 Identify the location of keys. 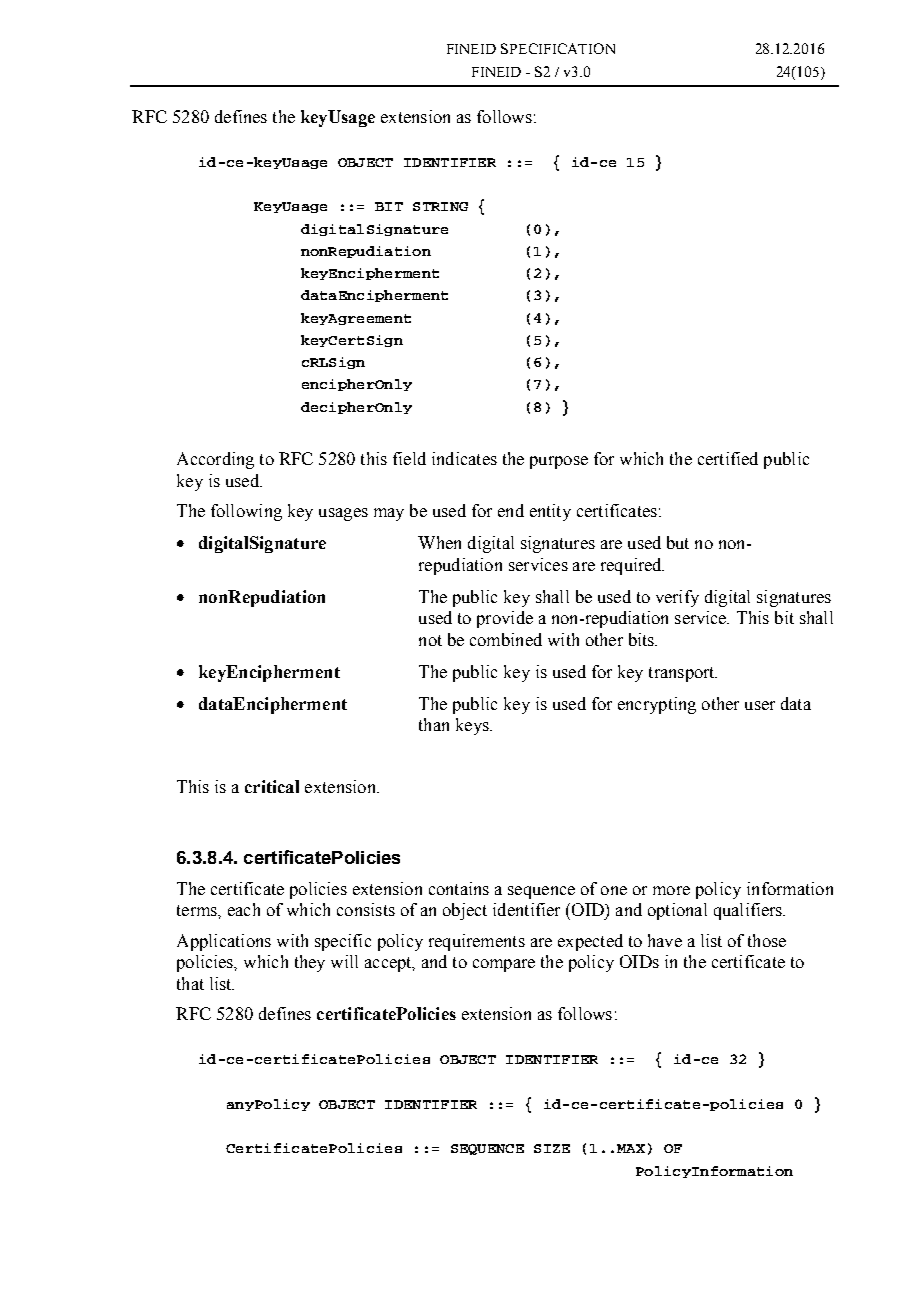
(473, 726).
